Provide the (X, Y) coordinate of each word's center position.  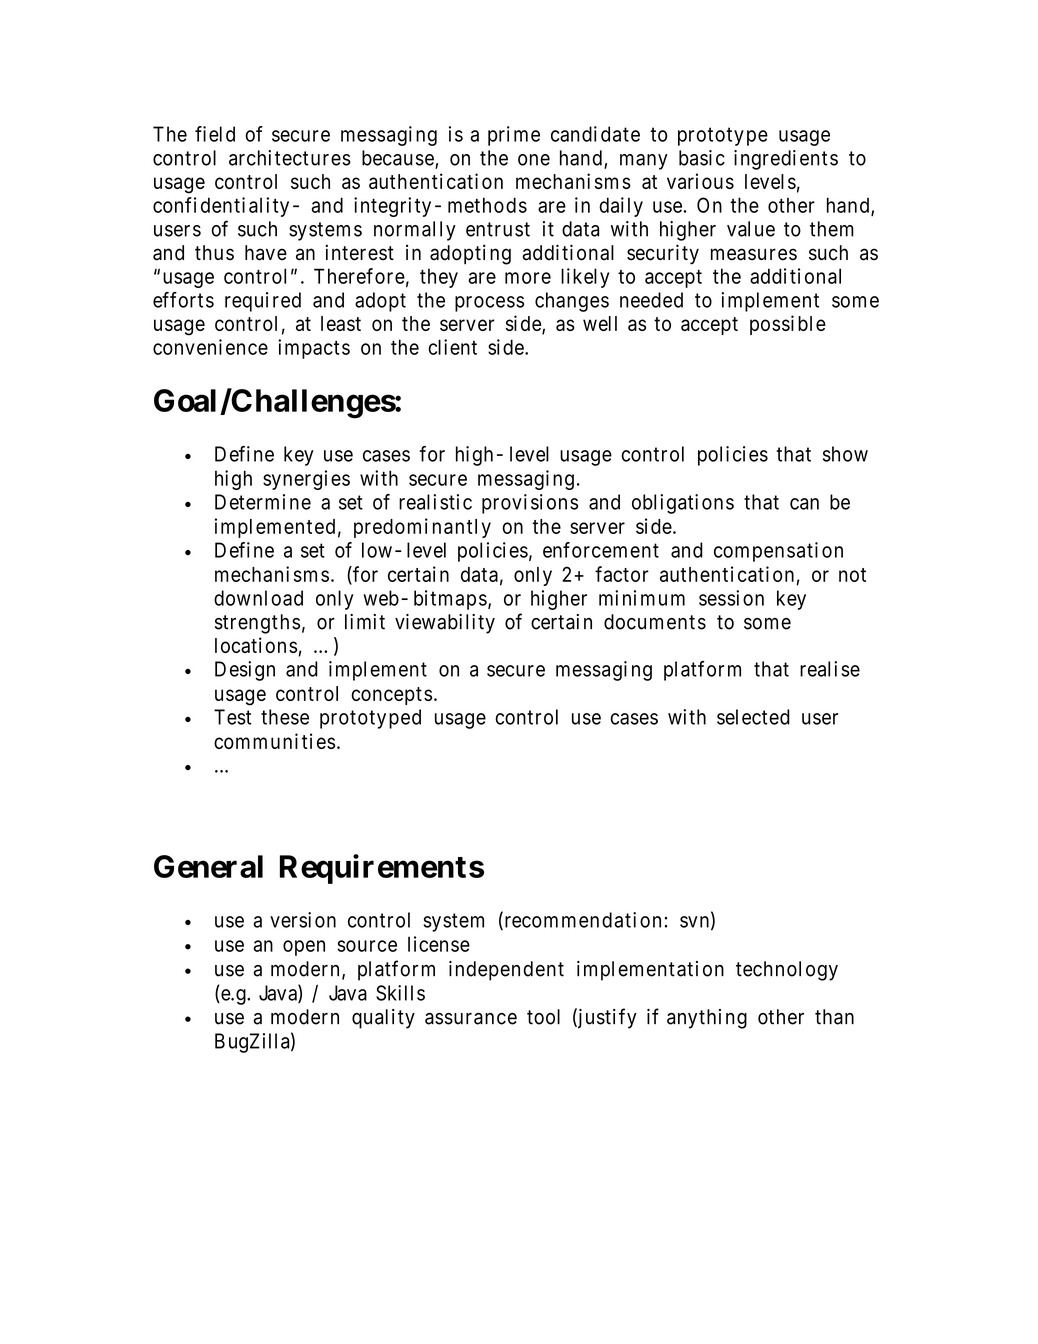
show (845, 454)
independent (506, 971)
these (285, 717)
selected (753, 717)
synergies (306, 480)
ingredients (786, 160)
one (534, 160)
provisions (530, 504)
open (304, 948)
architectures (290, 158)
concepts (391, 696)
